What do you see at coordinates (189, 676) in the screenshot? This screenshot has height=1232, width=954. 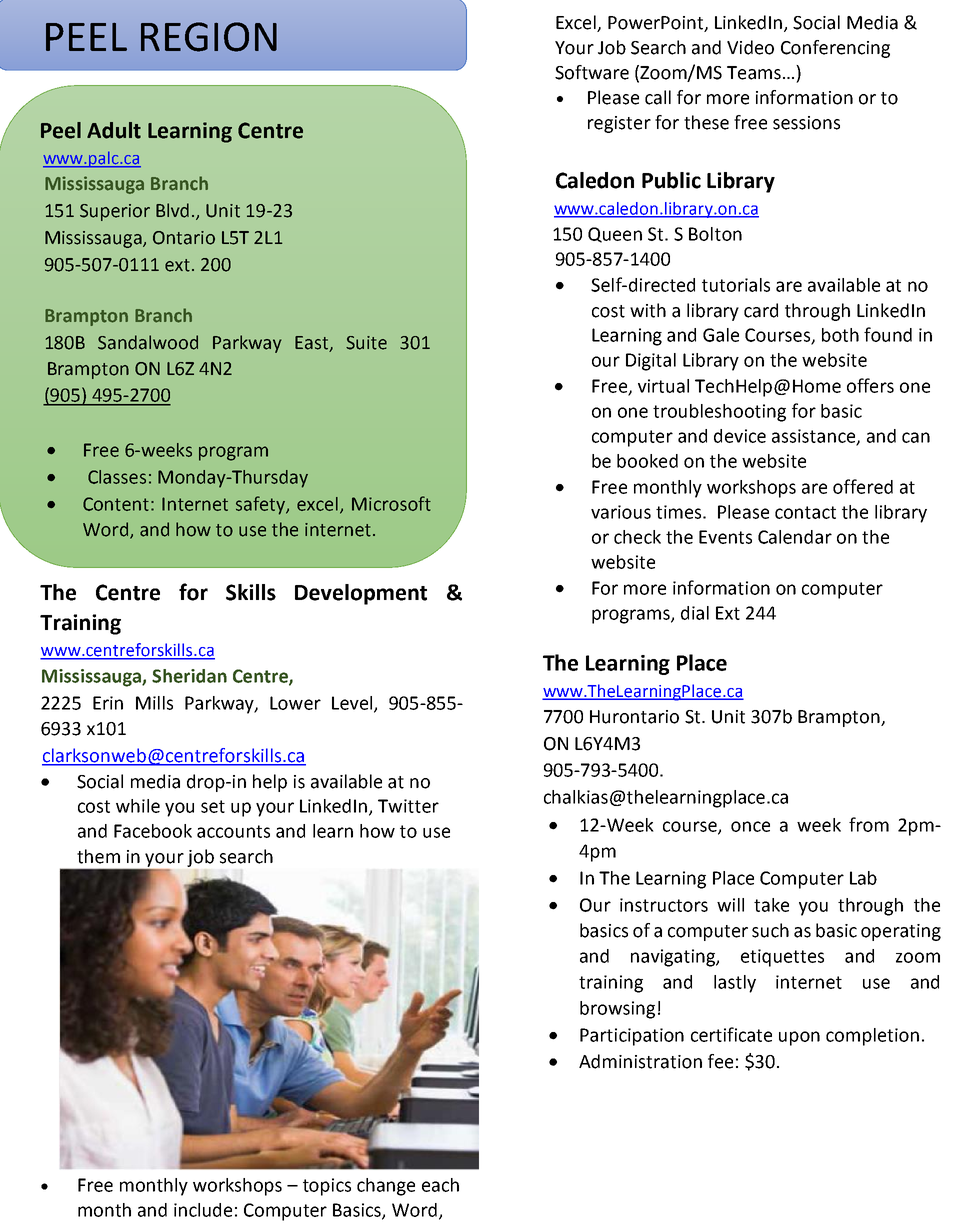 I see `Sheridan` at bounding box center [189, 676].
